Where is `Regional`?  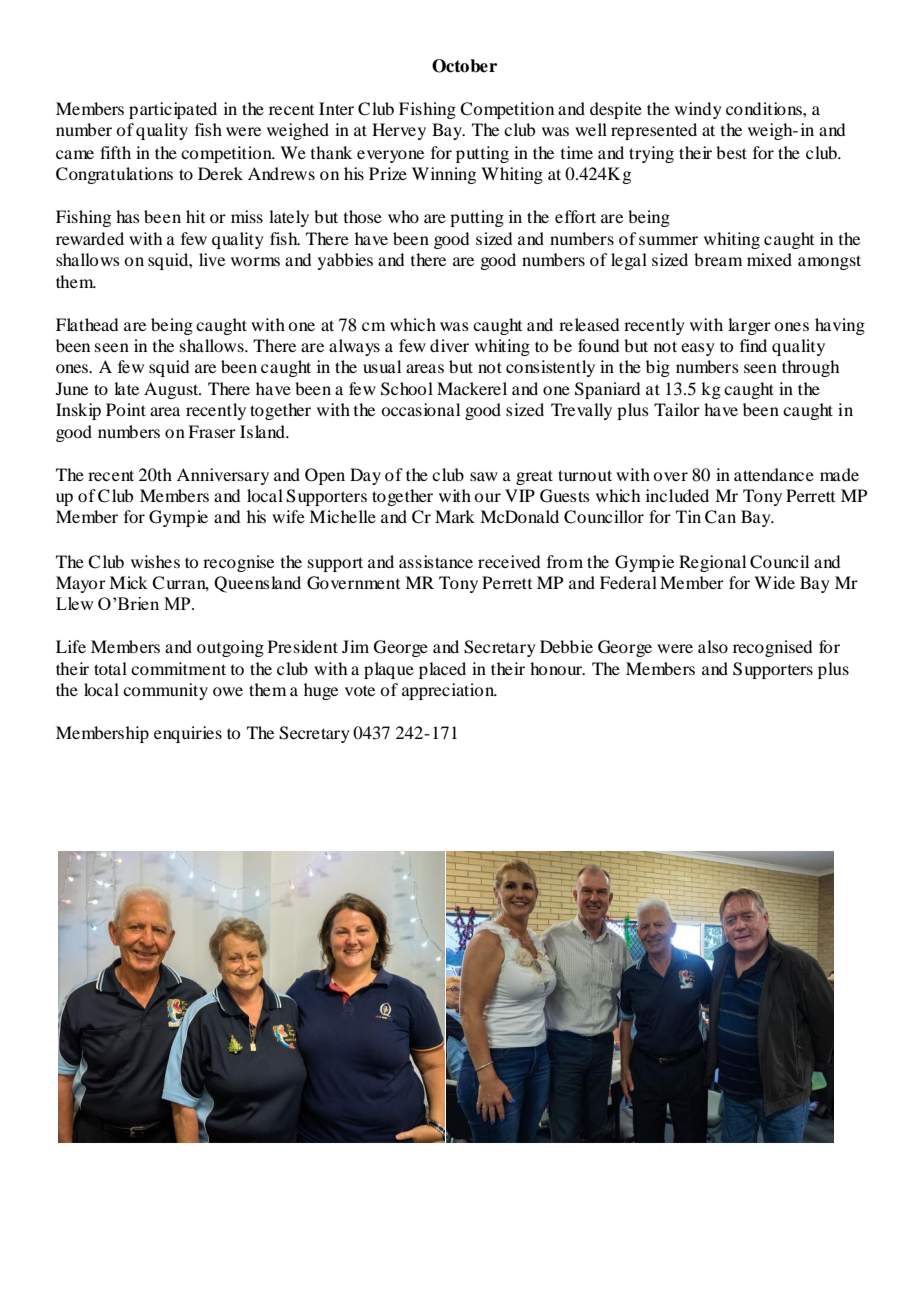 Regional is located at coordinates (712, 563).
